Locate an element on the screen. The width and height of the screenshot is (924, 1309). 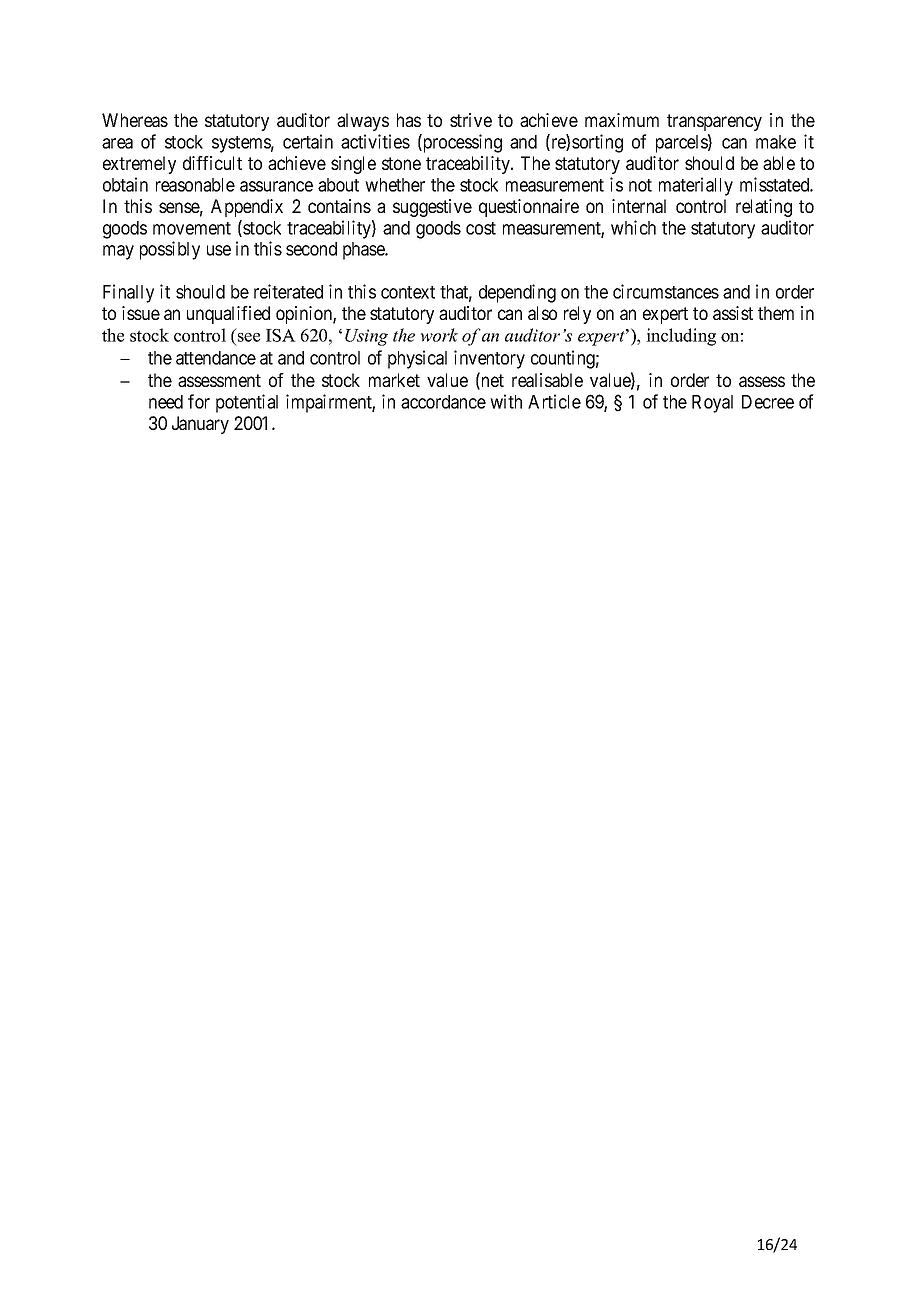
circumstances is located at coordinates (666, 291).
